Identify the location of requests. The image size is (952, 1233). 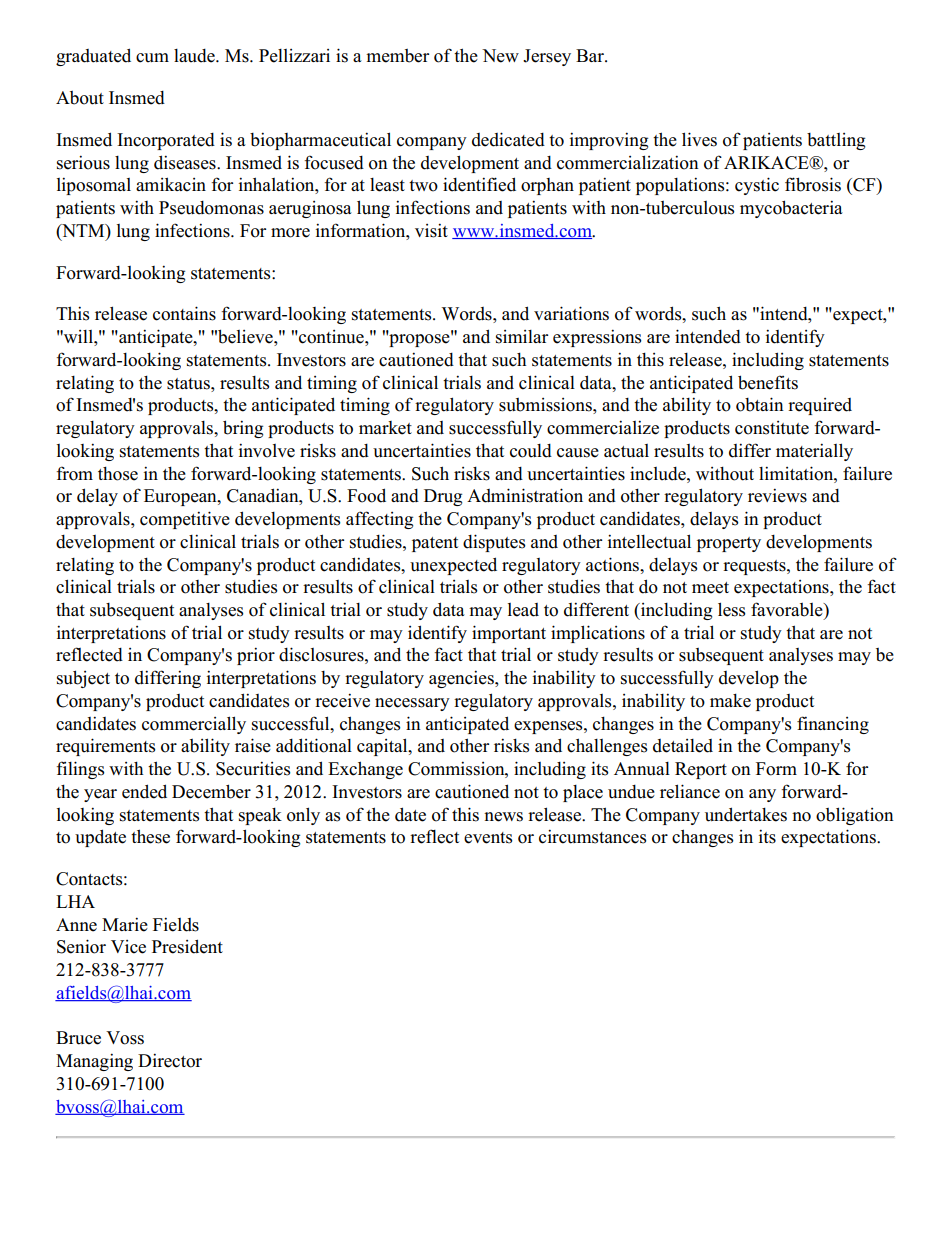
(755, 567).
